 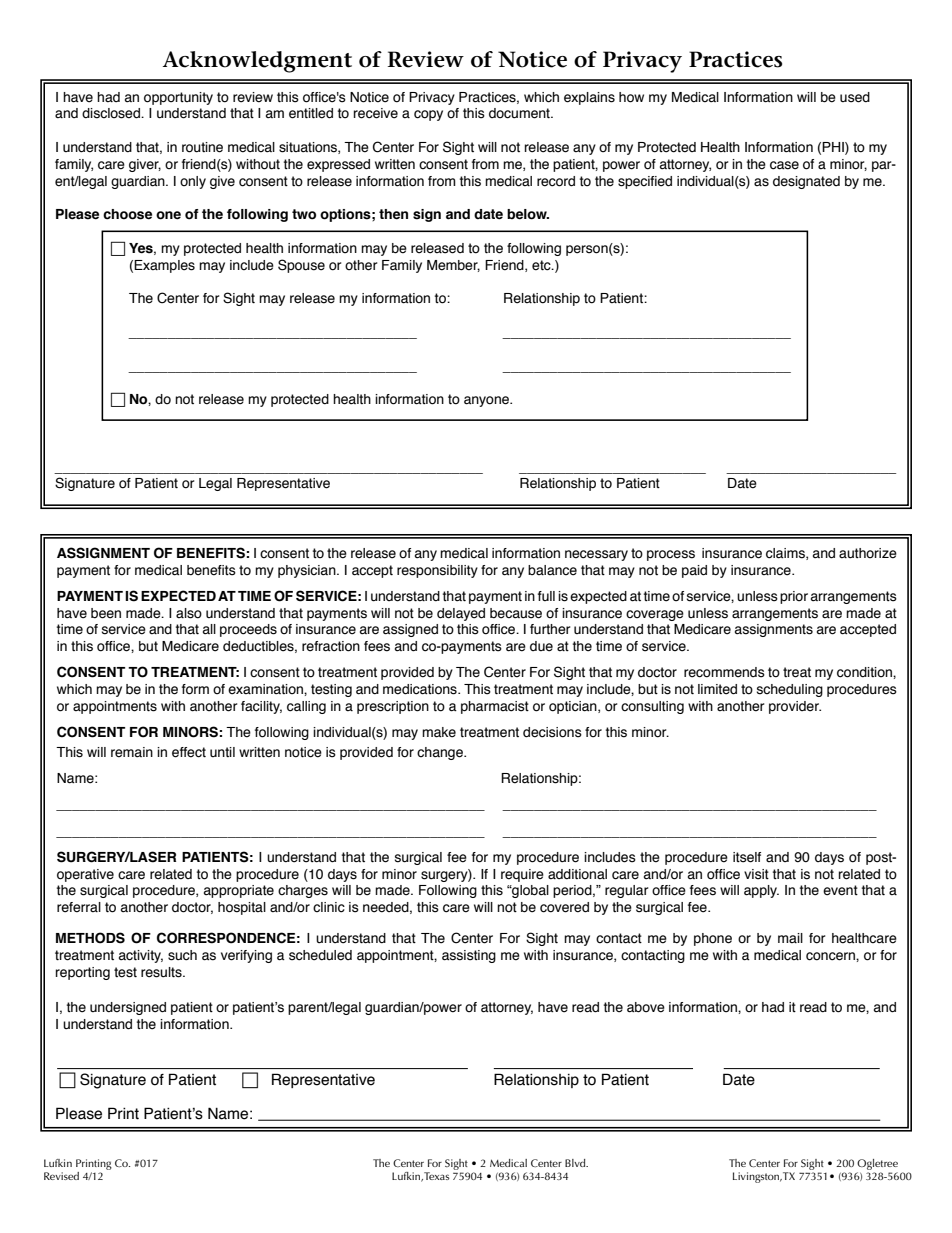 I want to click on Revised, so click(x=61, y=1176).
